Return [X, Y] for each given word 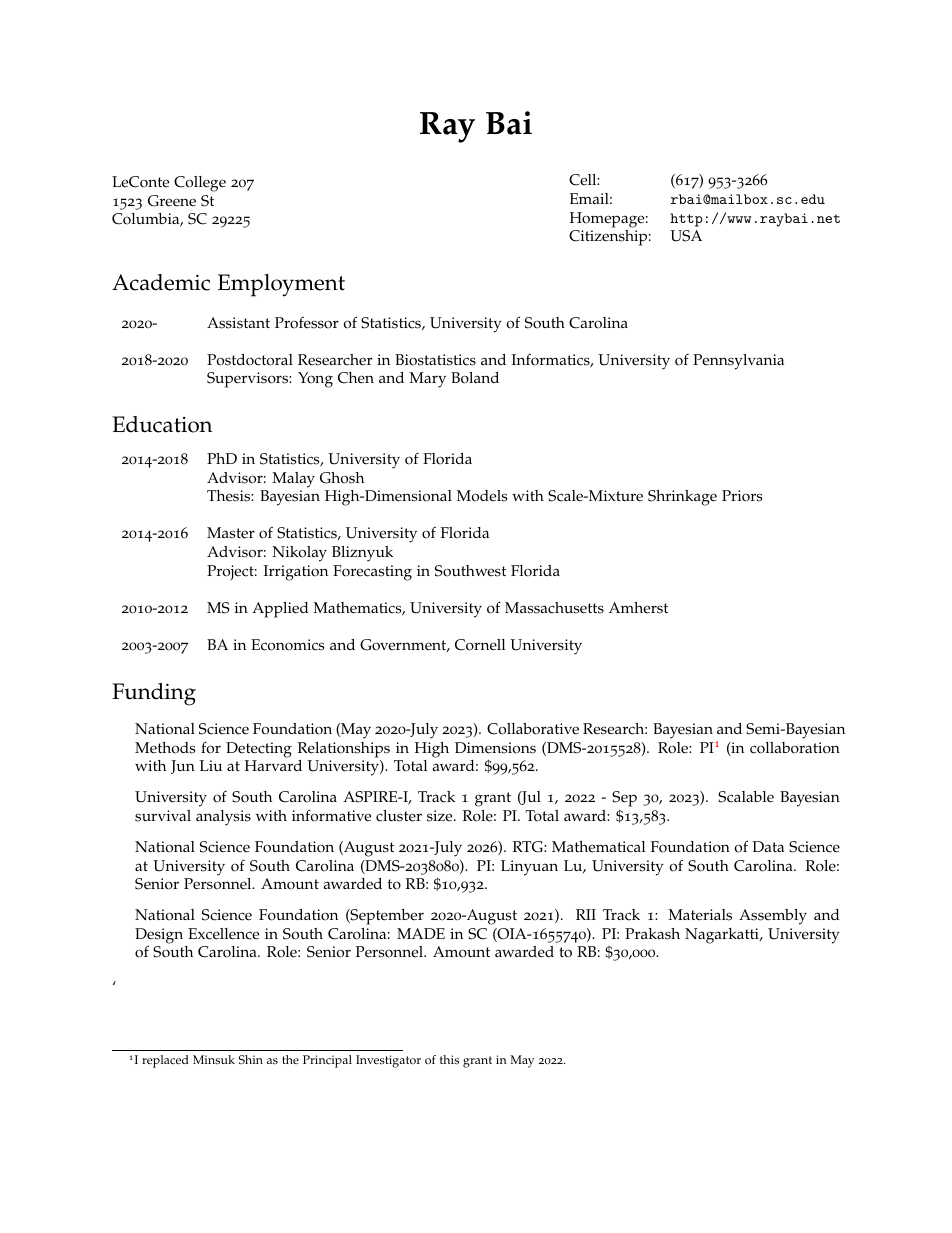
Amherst [638, 608]
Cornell [480, 645]
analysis [223, 818]
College [200, 184]
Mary [427, 380]
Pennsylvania [738, 362]
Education [162, 424]
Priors [742, 496]
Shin [251, 1059]
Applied [280, 610]
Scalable [746, 797]
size [441, 816]
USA [686, 236]
